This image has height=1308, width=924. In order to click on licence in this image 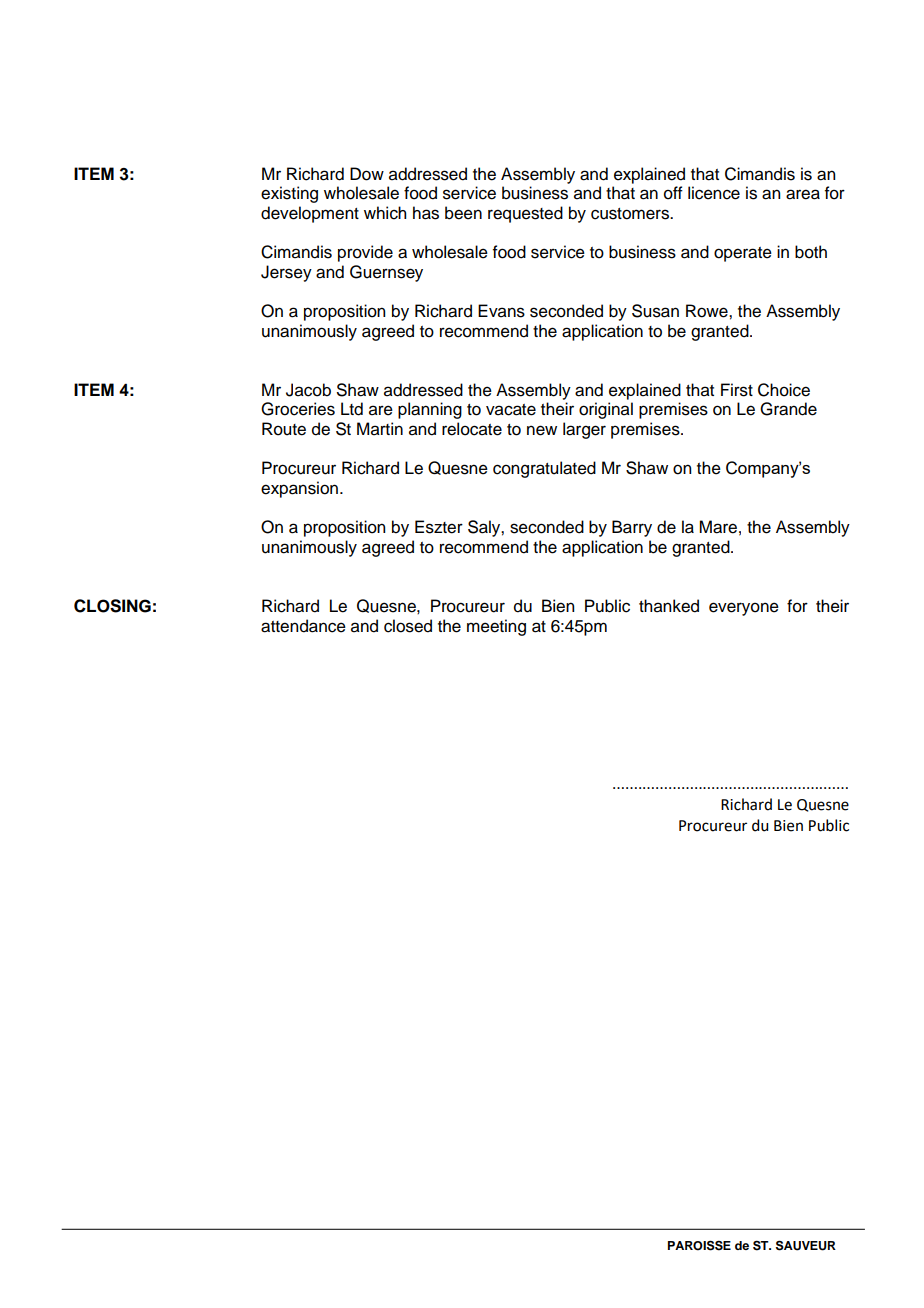, I will do `click(714, 193)`.
